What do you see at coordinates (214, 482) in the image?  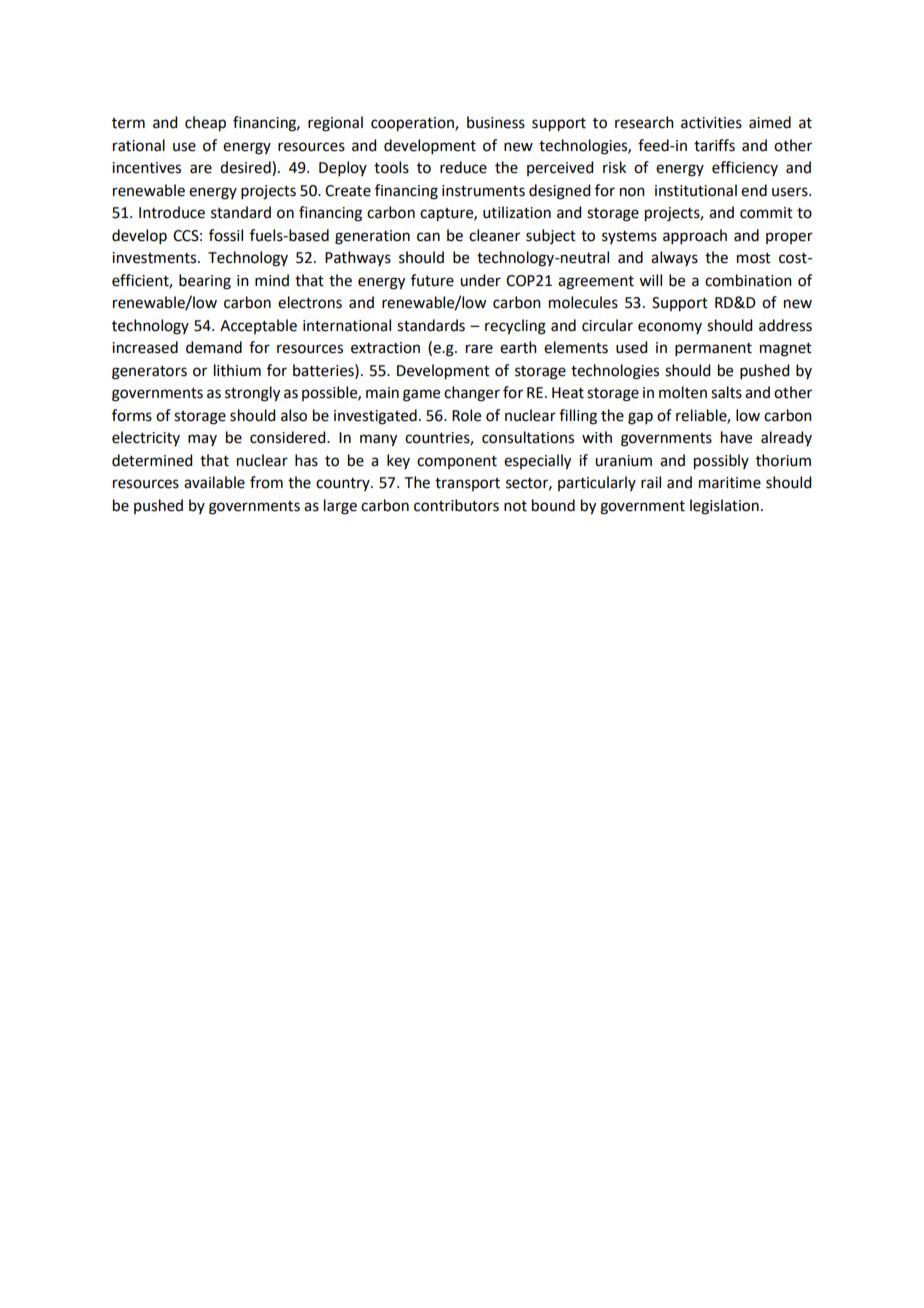 I see `available` at bounding box center [214, 482].
